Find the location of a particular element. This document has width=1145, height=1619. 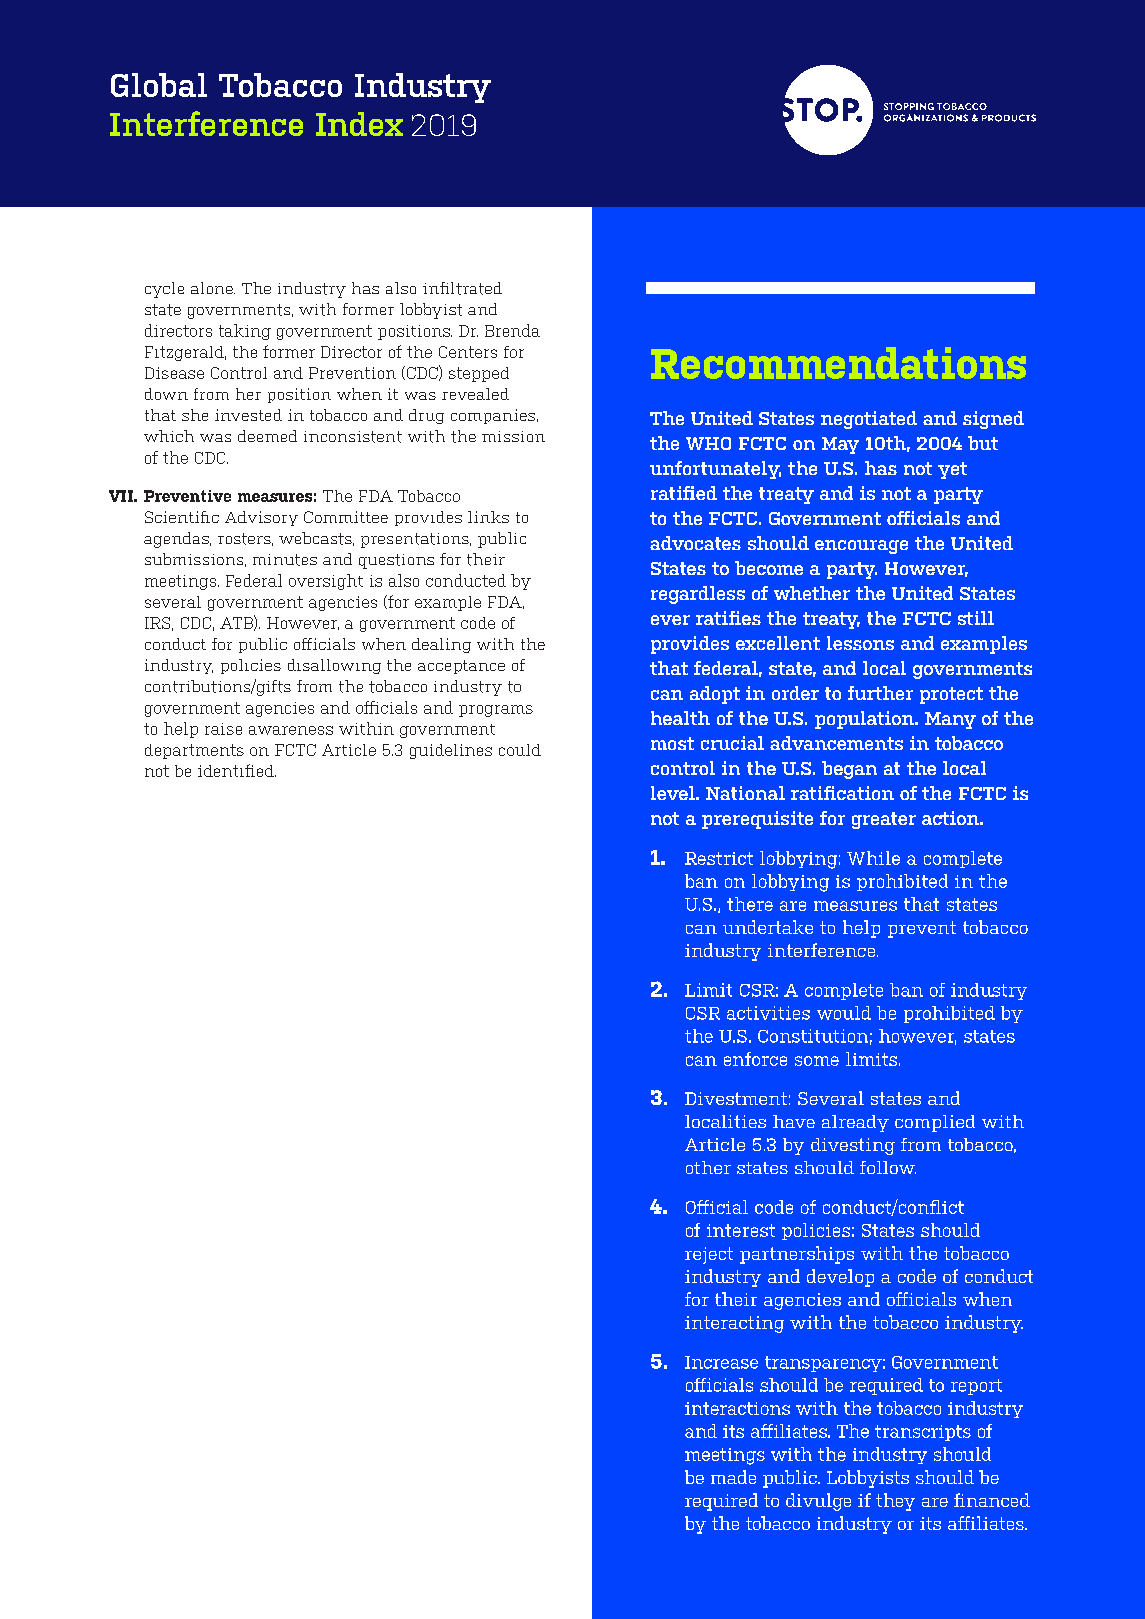

greater is located at coordinates (884, 820).
